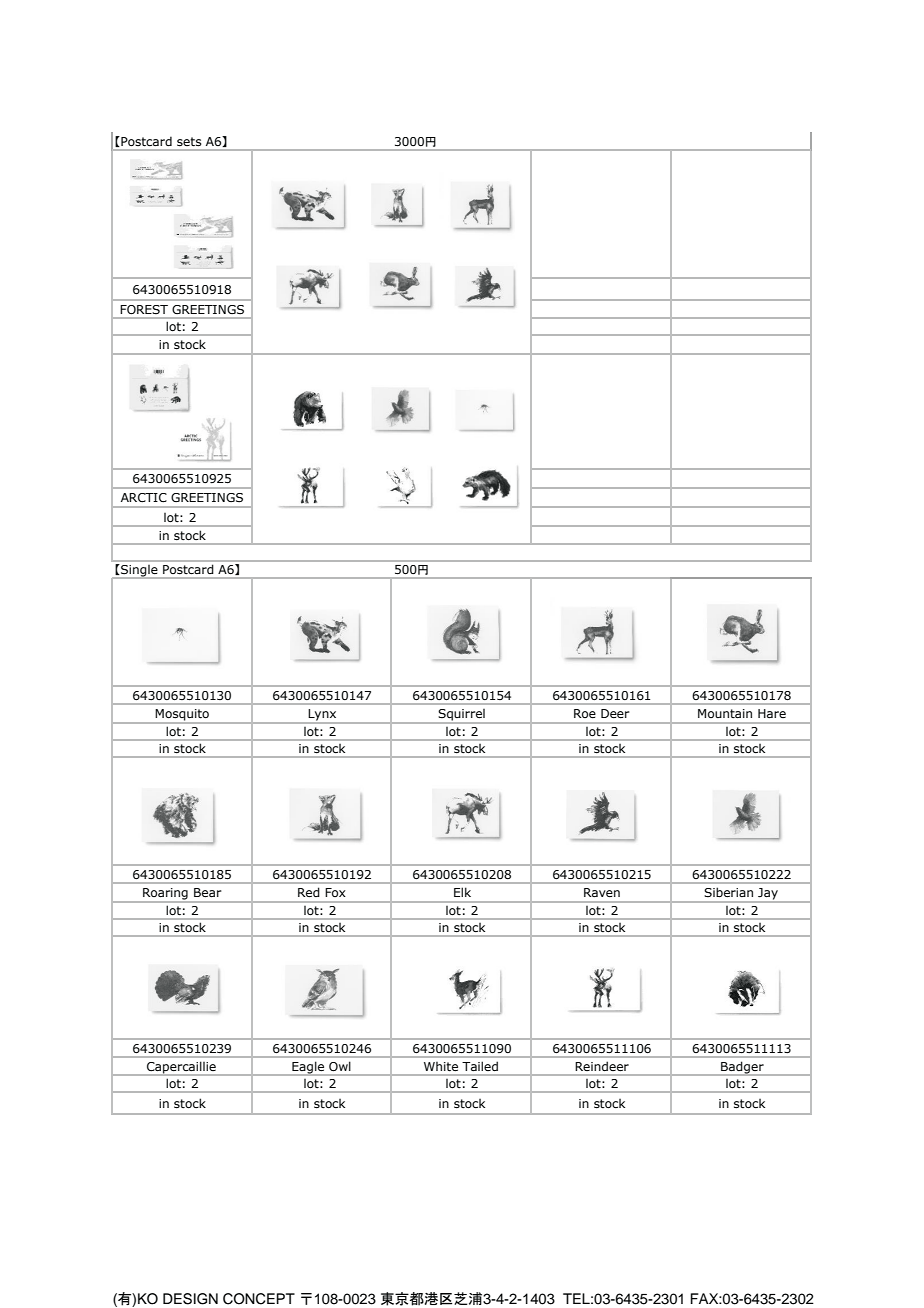  I want to click on Mosquito, so click(182, 716).
